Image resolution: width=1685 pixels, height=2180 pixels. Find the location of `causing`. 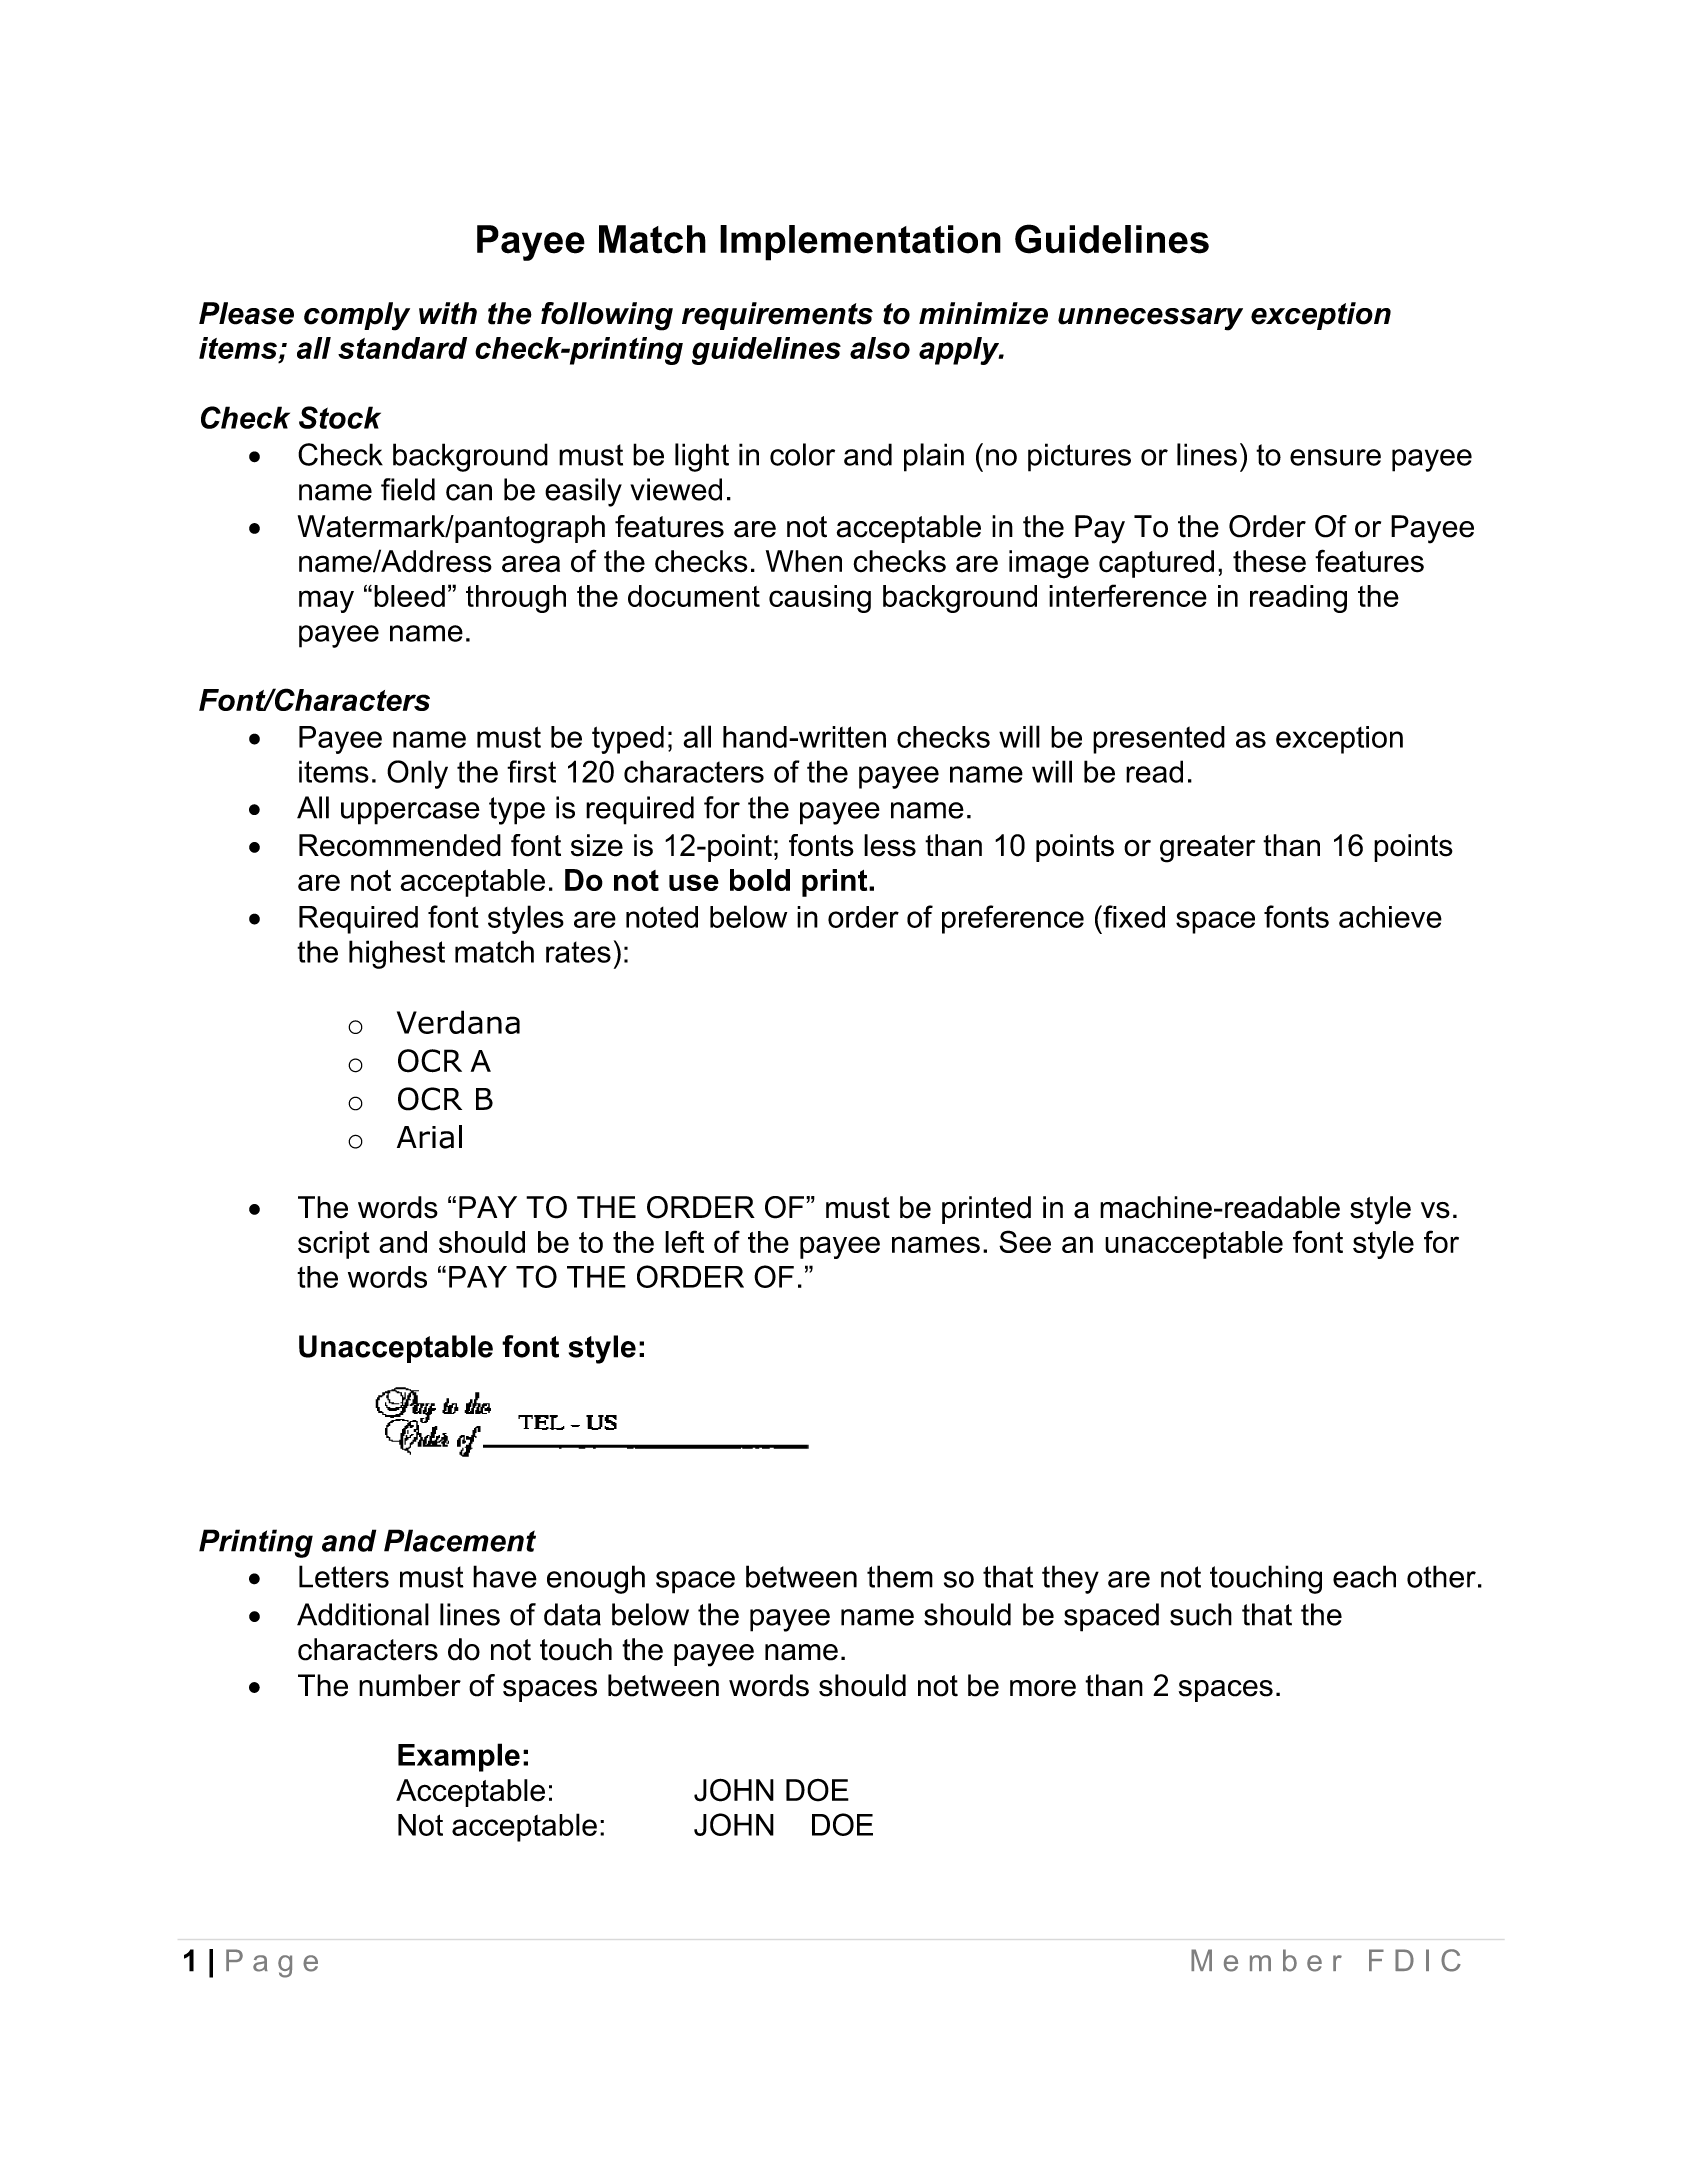

causing is located at coordinates (820, 599).
